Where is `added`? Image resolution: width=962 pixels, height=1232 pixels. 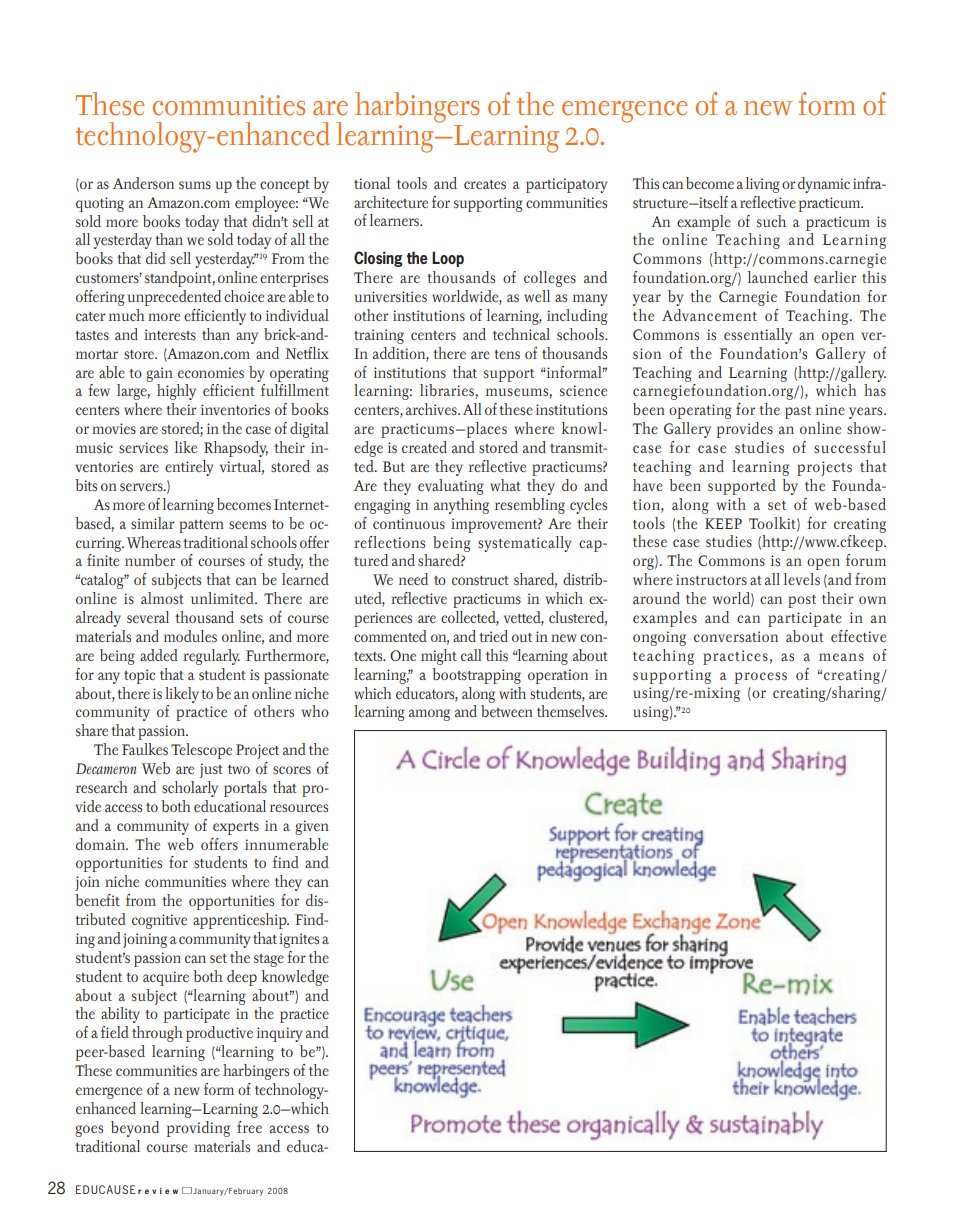 added is located at coordinates (159, 655).
